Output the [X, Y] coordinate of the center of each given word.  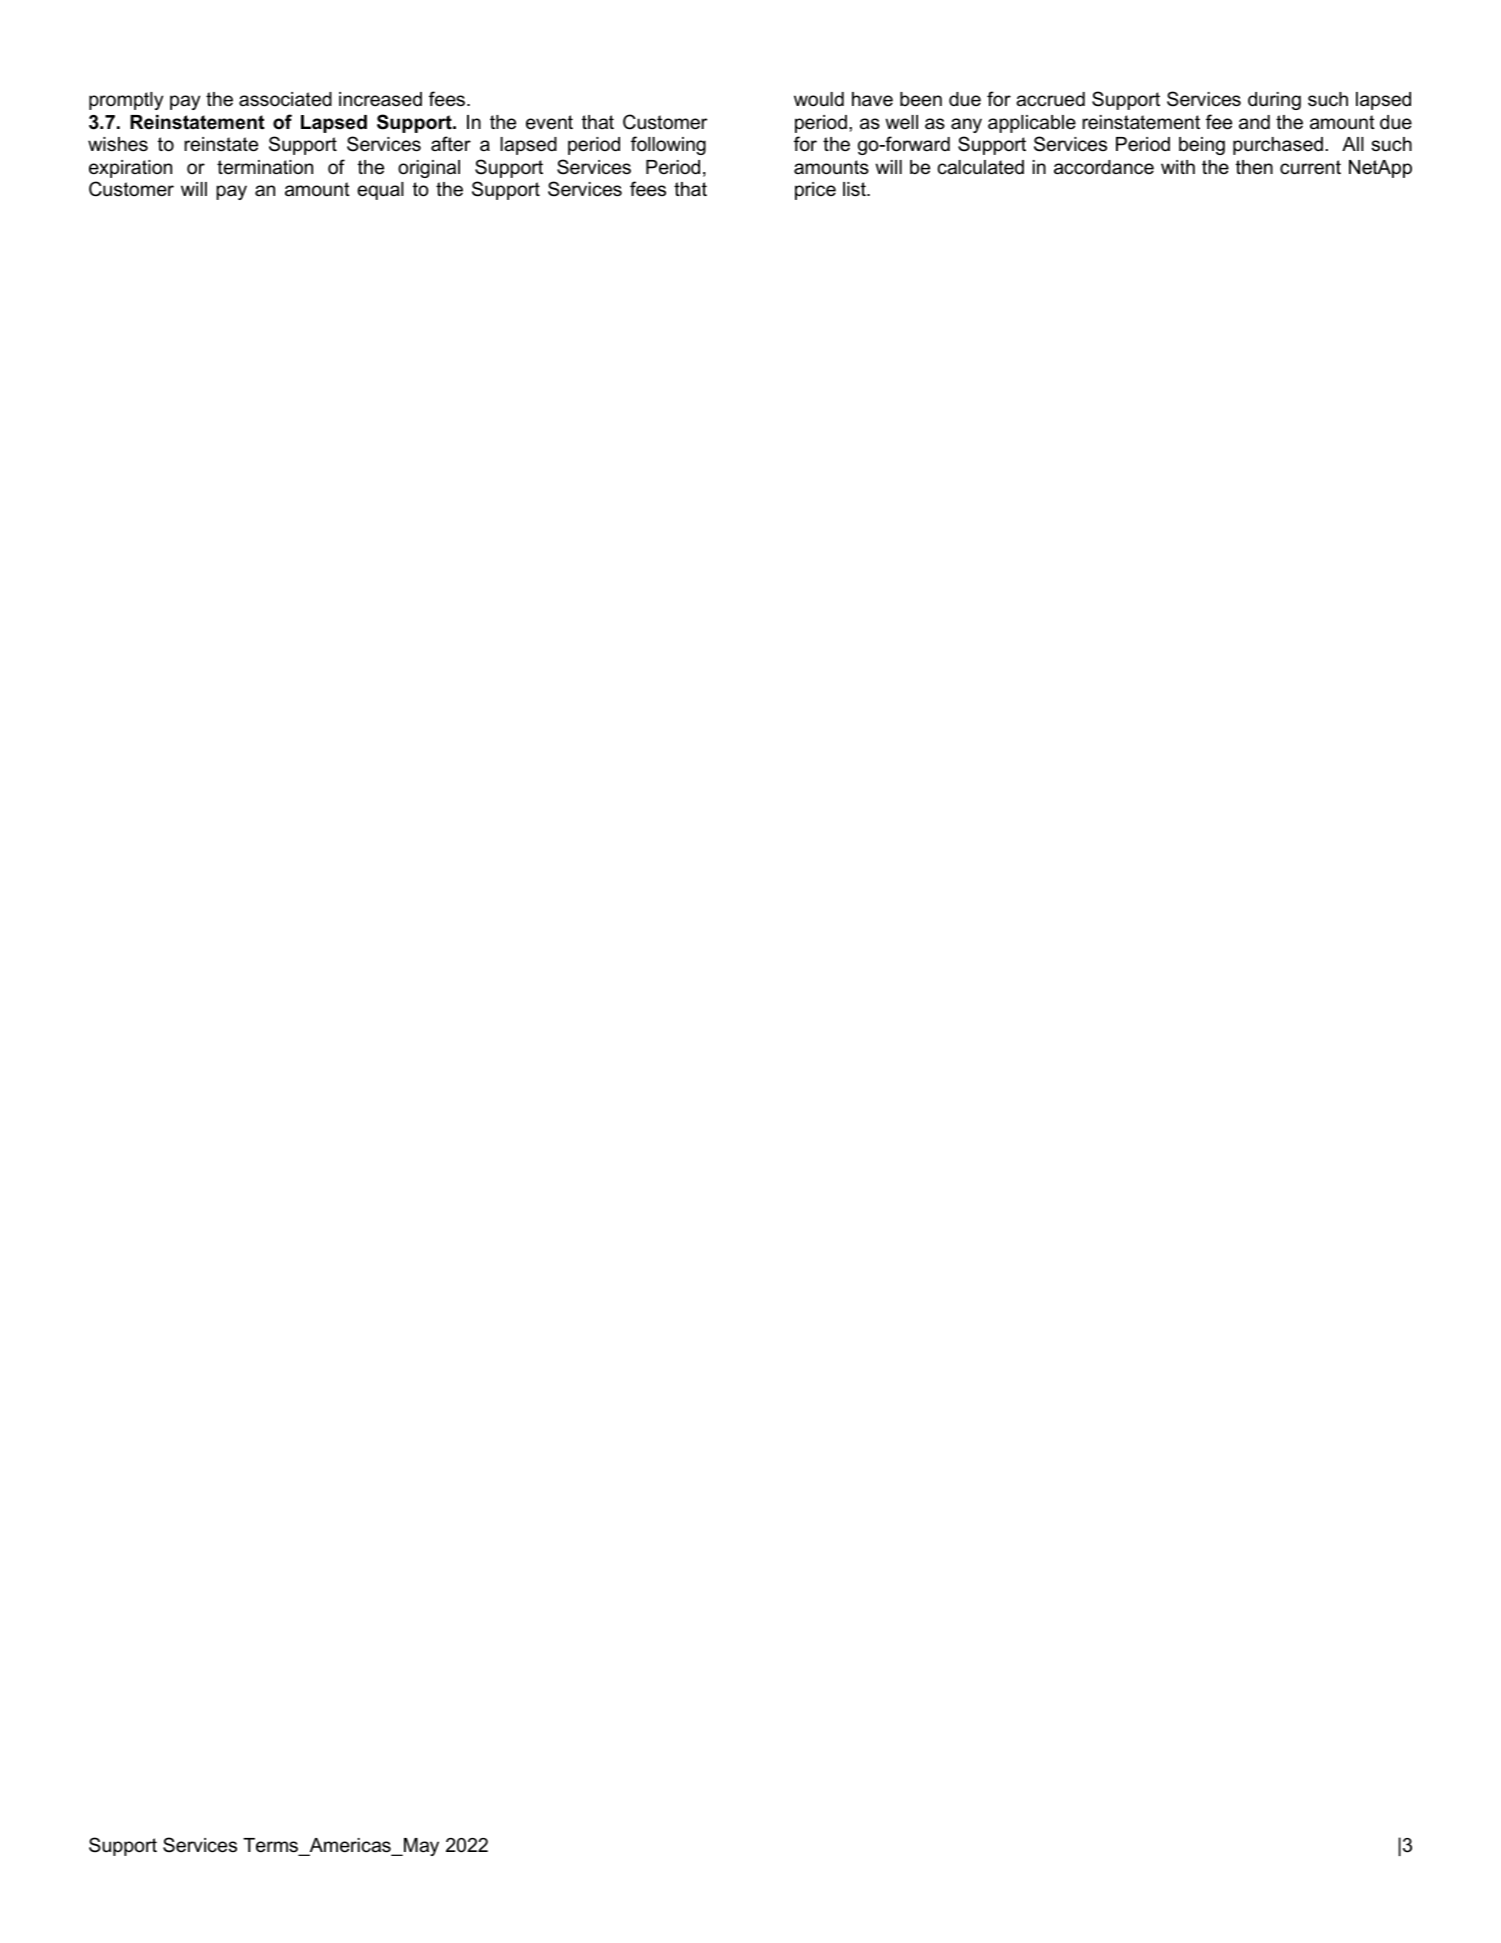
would [819, 99]
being [1202, 146]
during [1274, 101]
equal [380, 191]
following [668, 145]
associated [285, 99]
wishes [118, 144]
